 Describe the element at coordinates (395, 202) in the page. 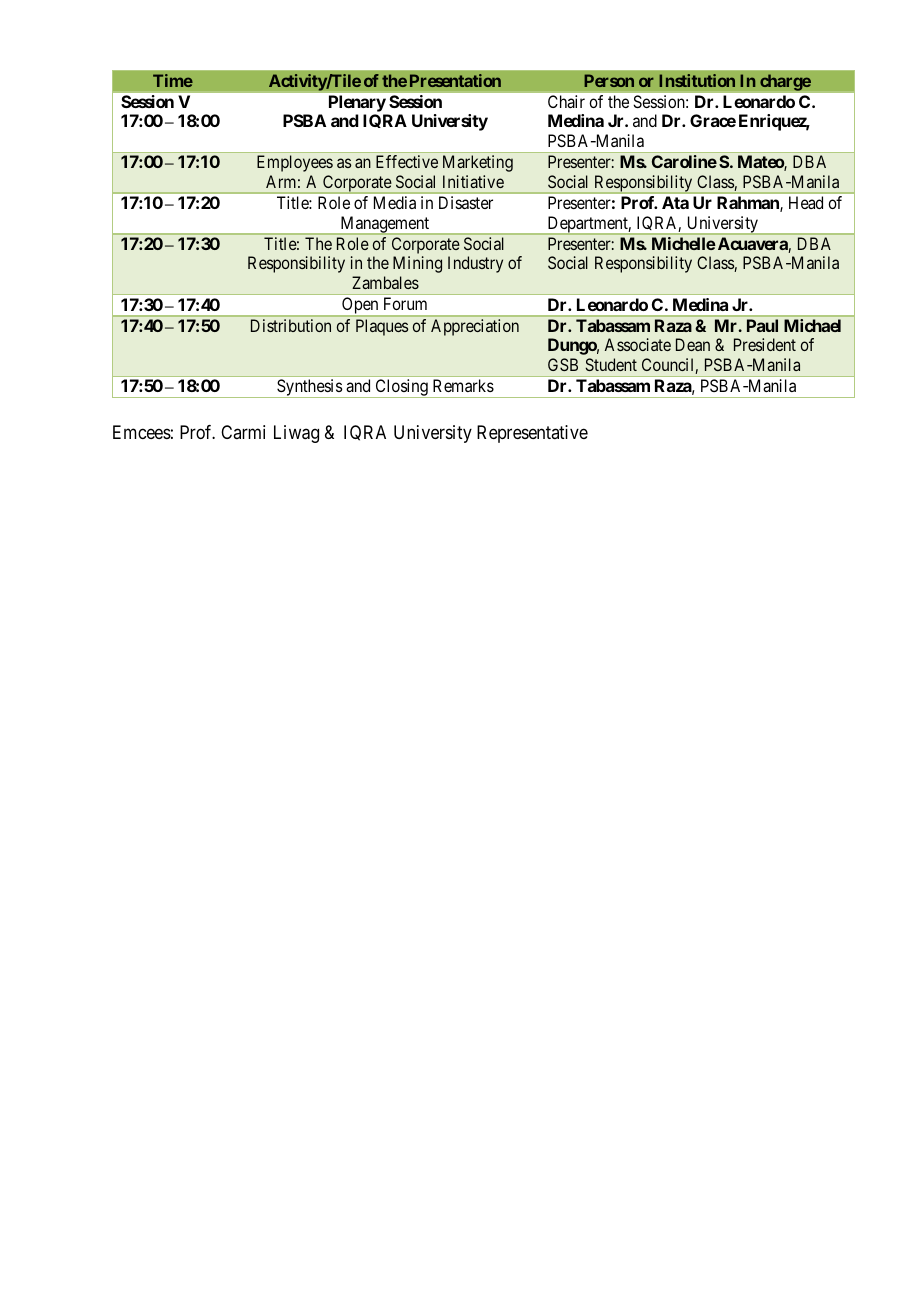

I see `Media` at that location.
